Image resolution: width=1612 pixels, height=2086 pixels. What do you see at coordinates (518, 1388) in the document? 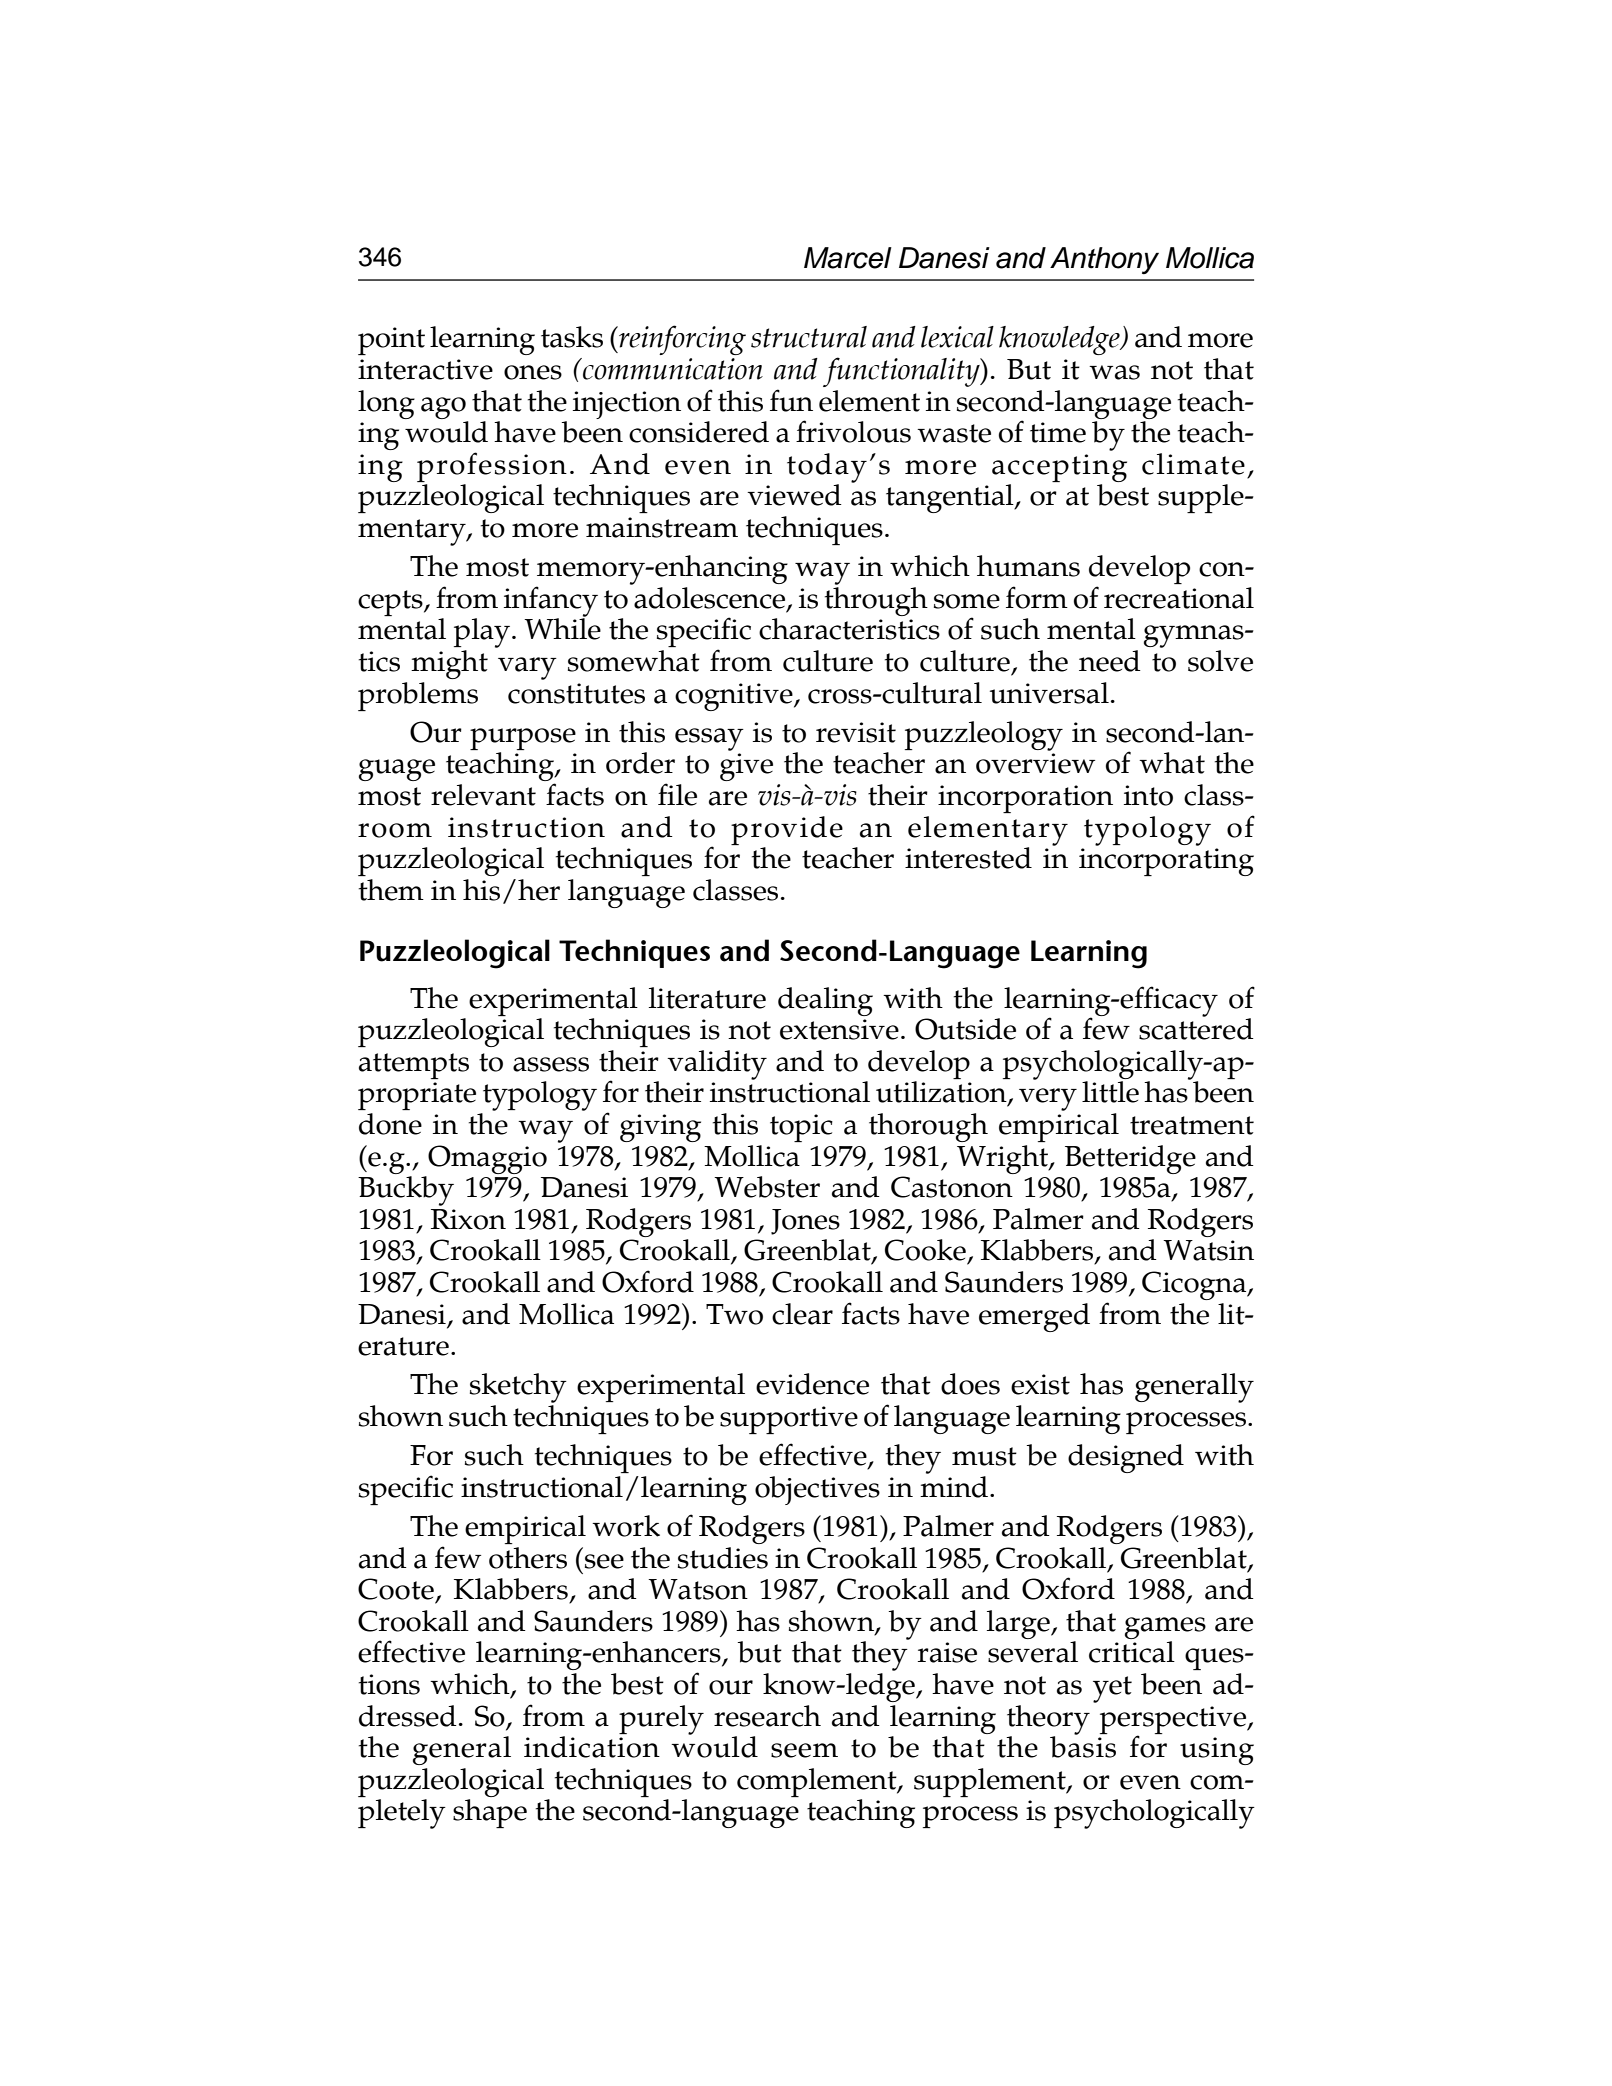
I see `sketchy` at bounding box center [518, 1388].
